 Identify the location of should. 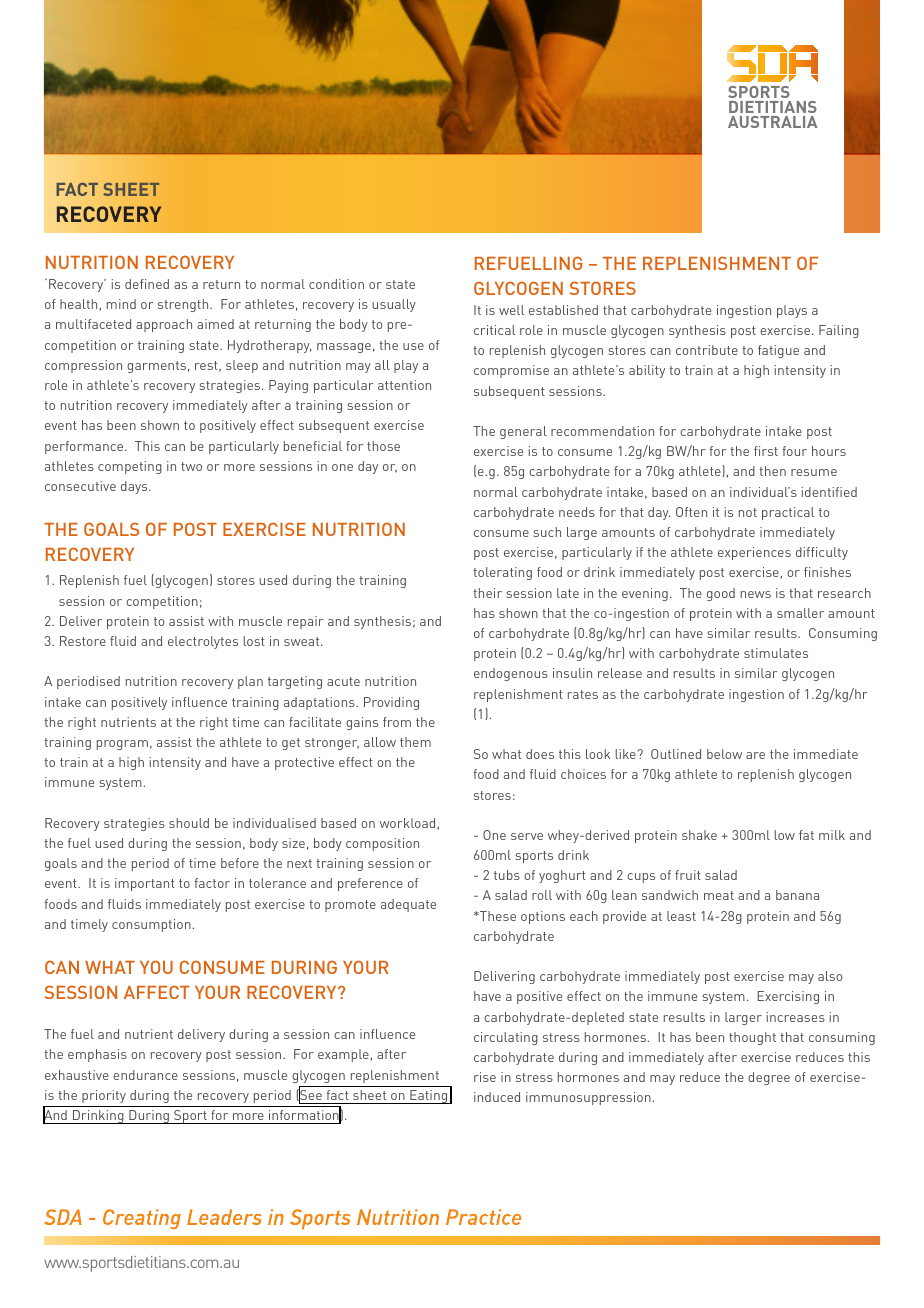
(189, 823).
